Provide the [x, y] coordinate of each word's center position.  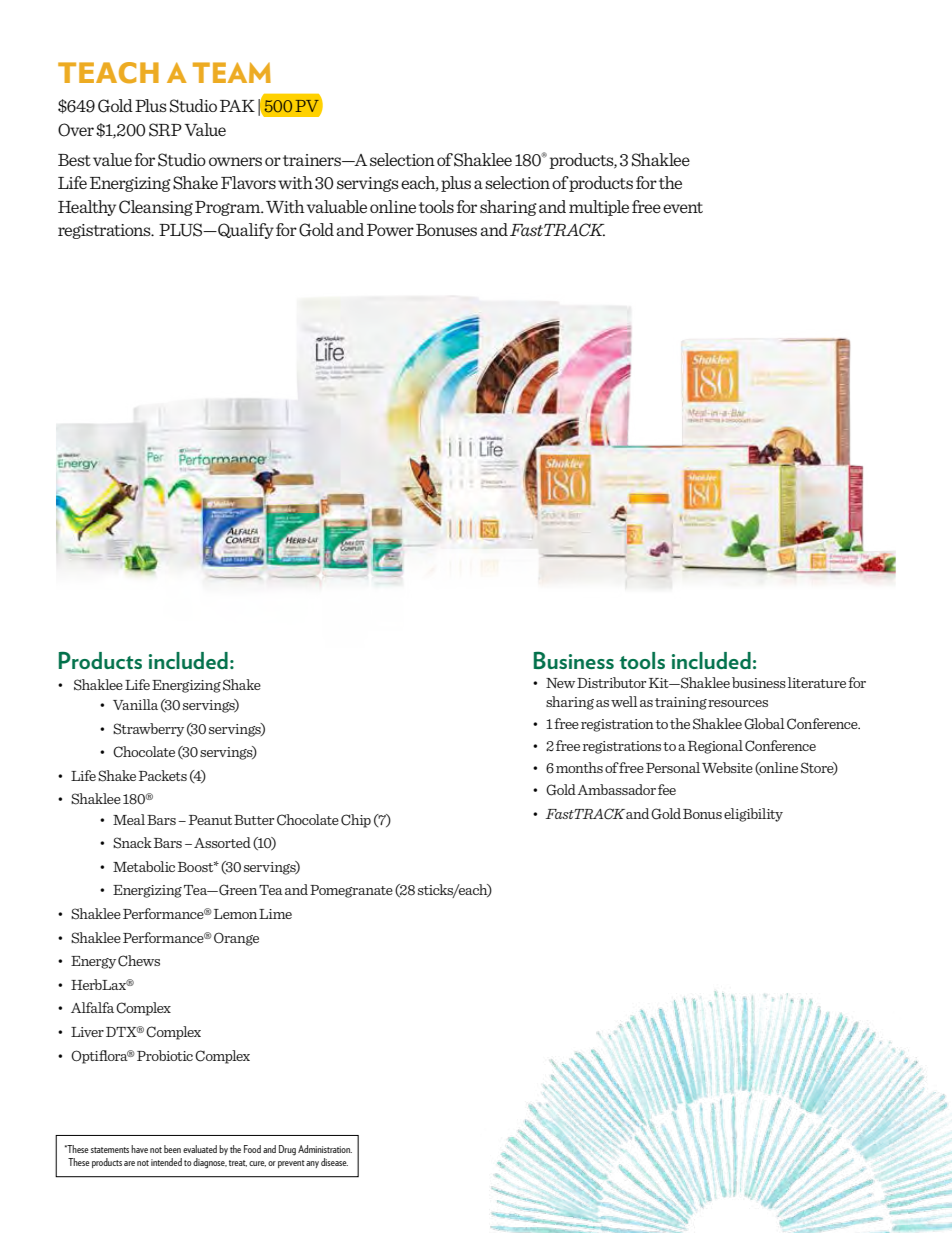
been [172, 1149]
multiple [599, 208]
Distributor [611, 682]
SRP [165, 130]
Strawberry [148, 730]
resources [738, 703]
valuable [337, 206]
